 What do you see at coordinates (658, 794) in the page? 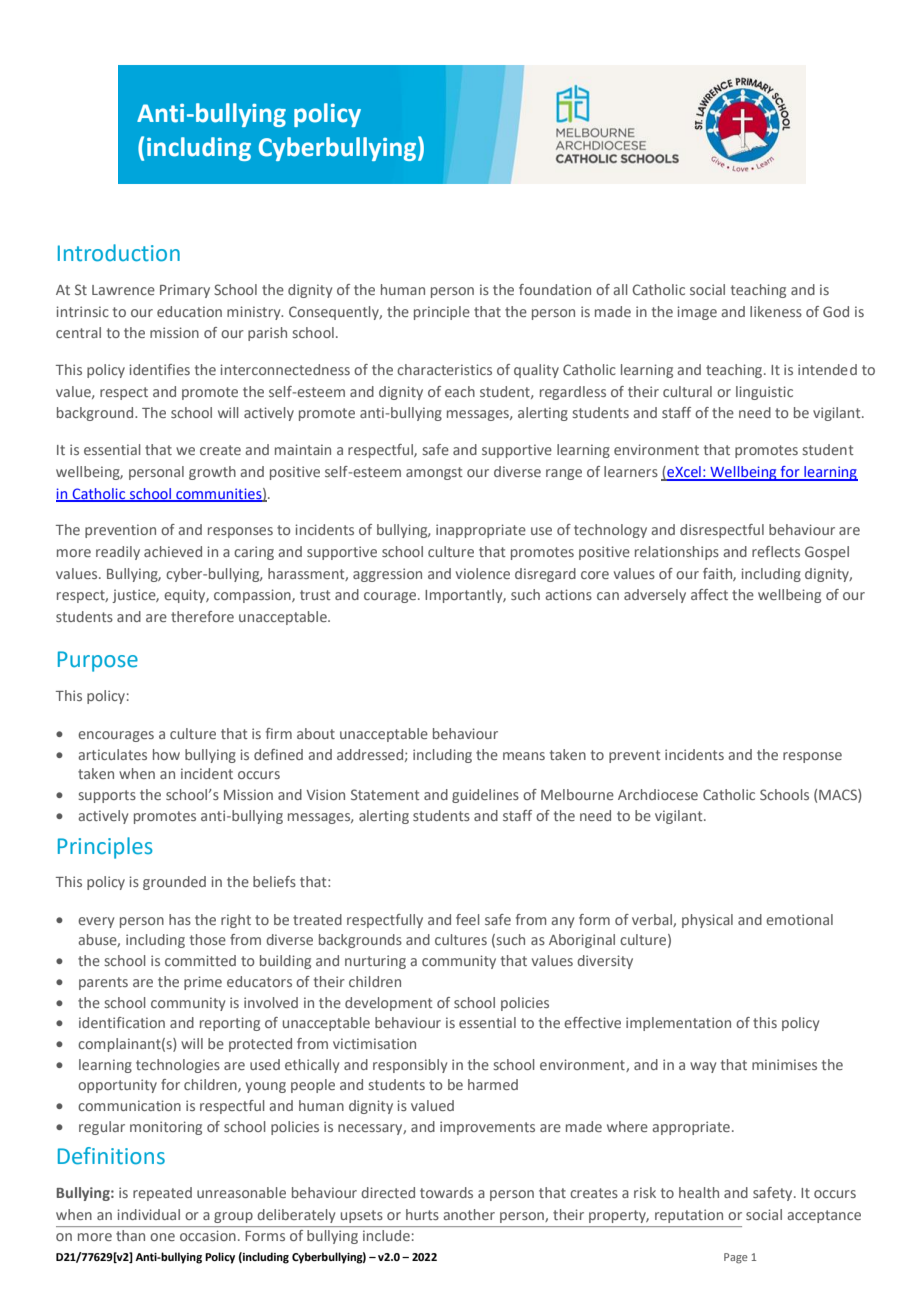
I see `Archdiocese` at bounding box center [658, 794].
